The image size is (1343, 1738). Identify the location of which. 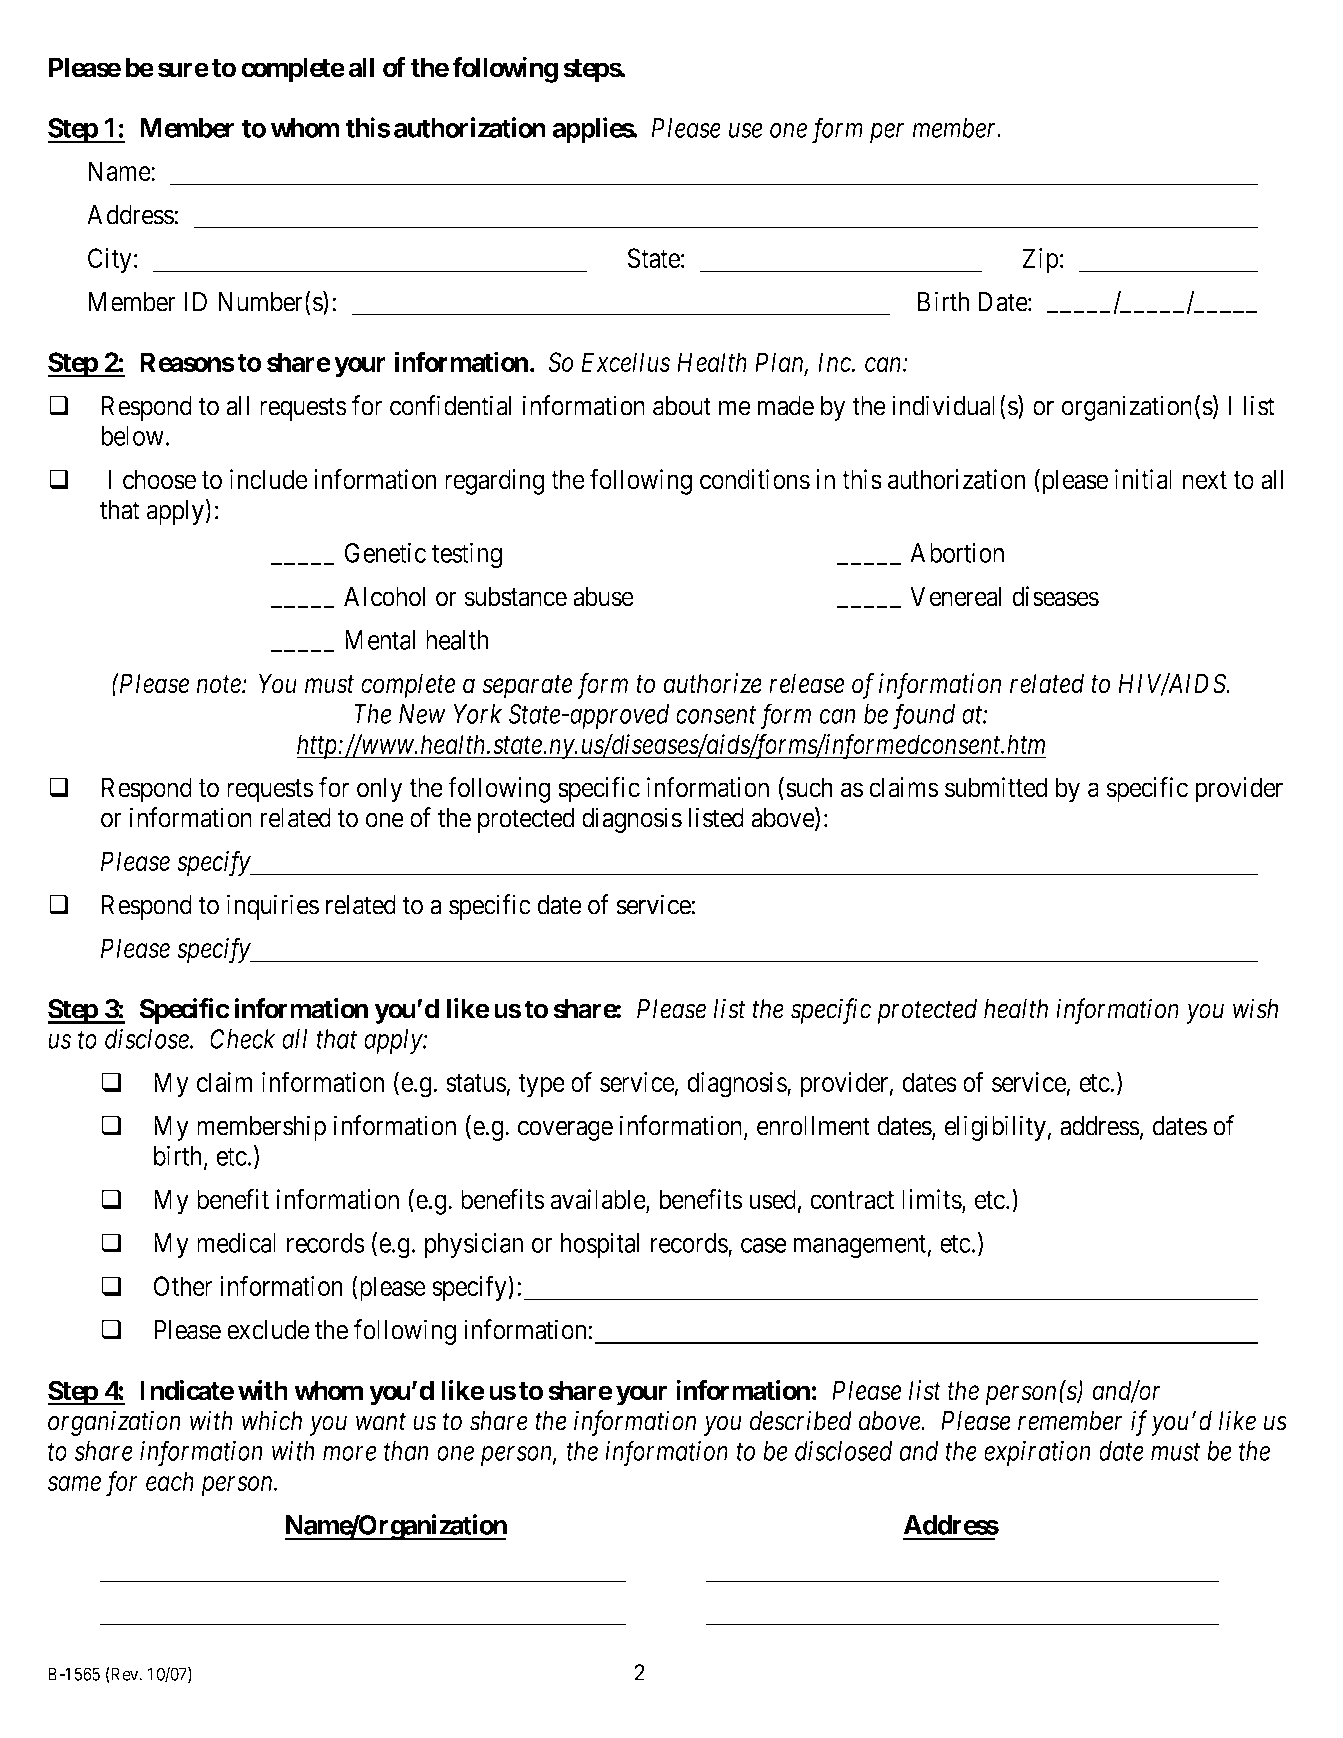
(272, 1420).
